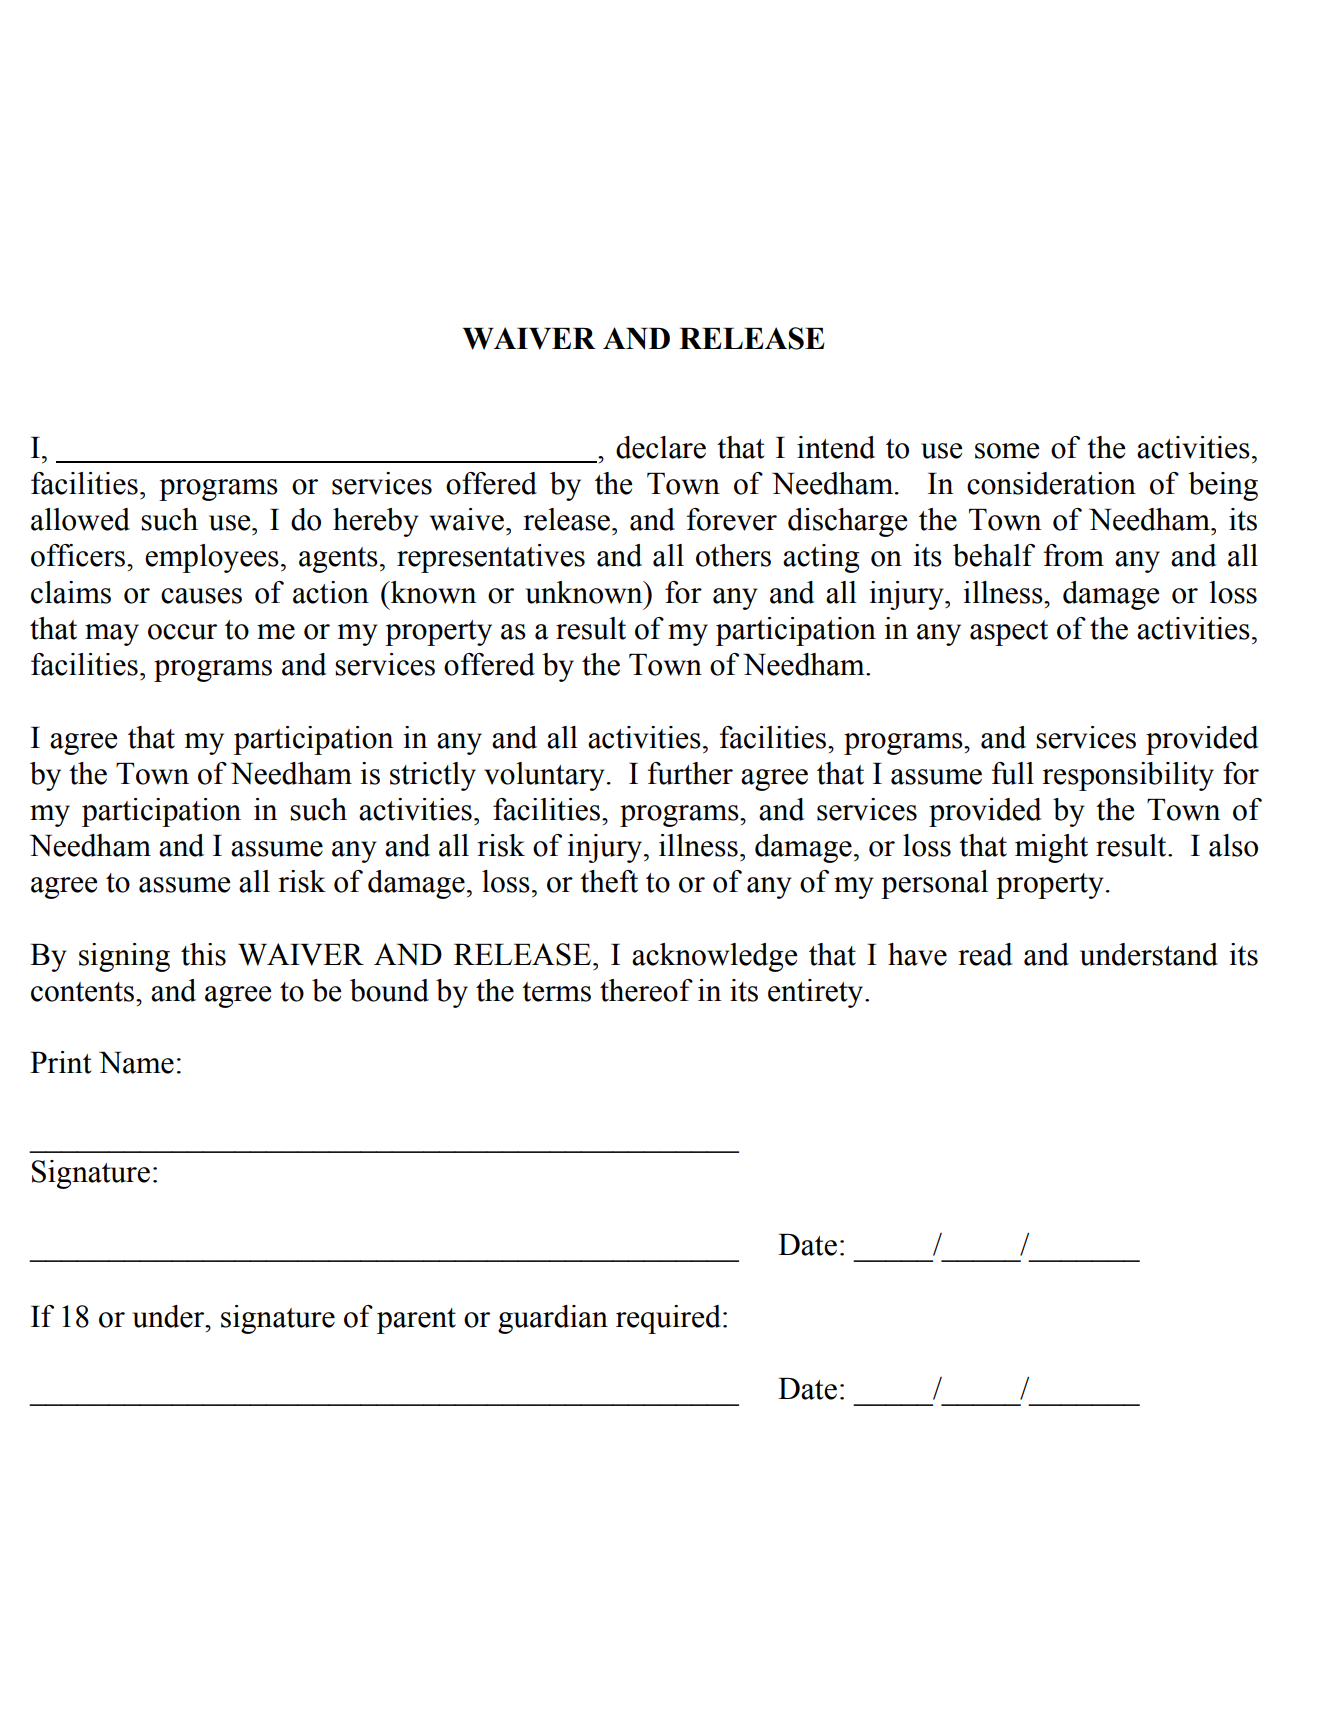  I want to click on theft, so click(609, 881).
